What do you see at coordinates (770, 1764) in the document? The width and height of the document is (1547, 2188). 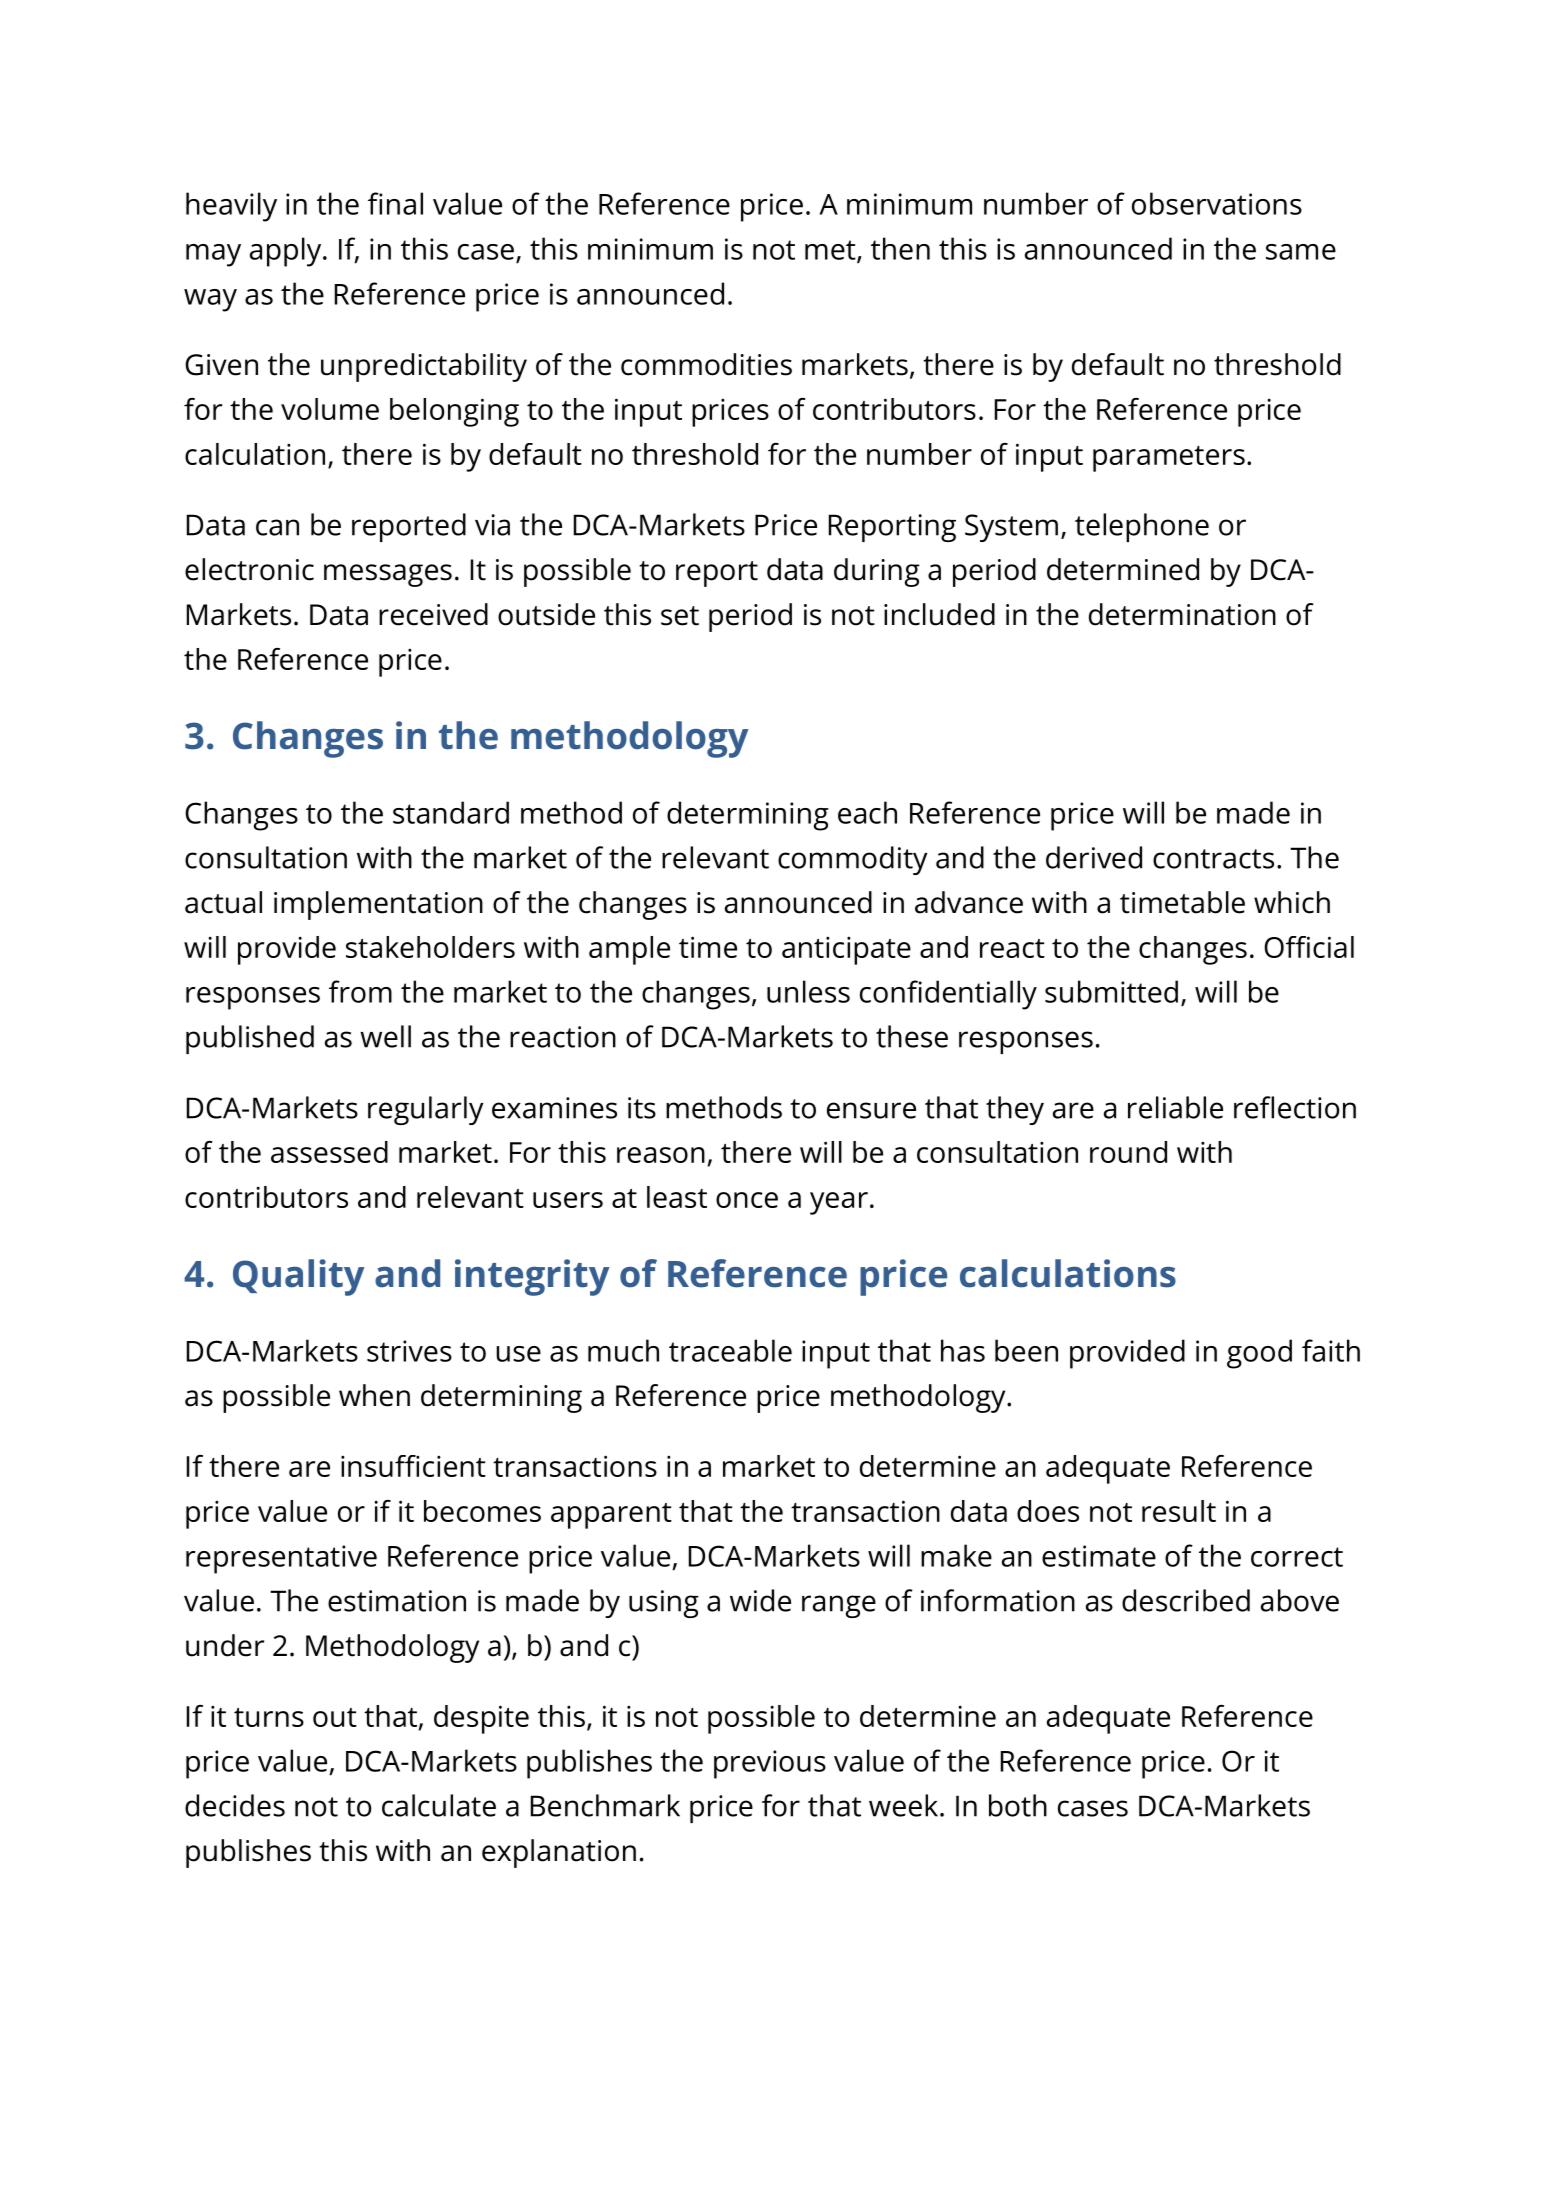 I see `previous` at bounding box center [770, 1764].
